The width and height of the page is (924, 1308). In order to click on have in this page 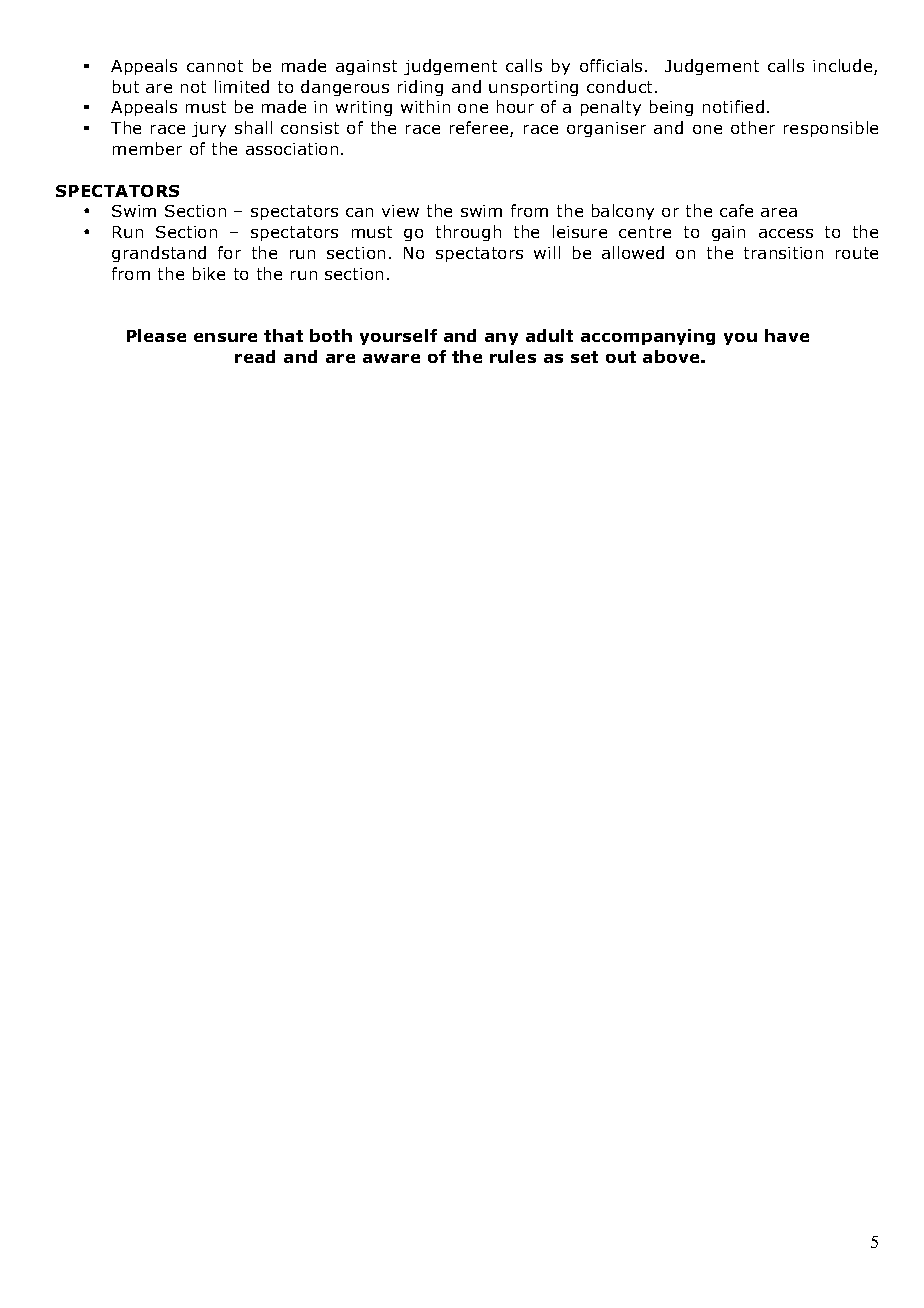, I will do `click(787, 335)`.
